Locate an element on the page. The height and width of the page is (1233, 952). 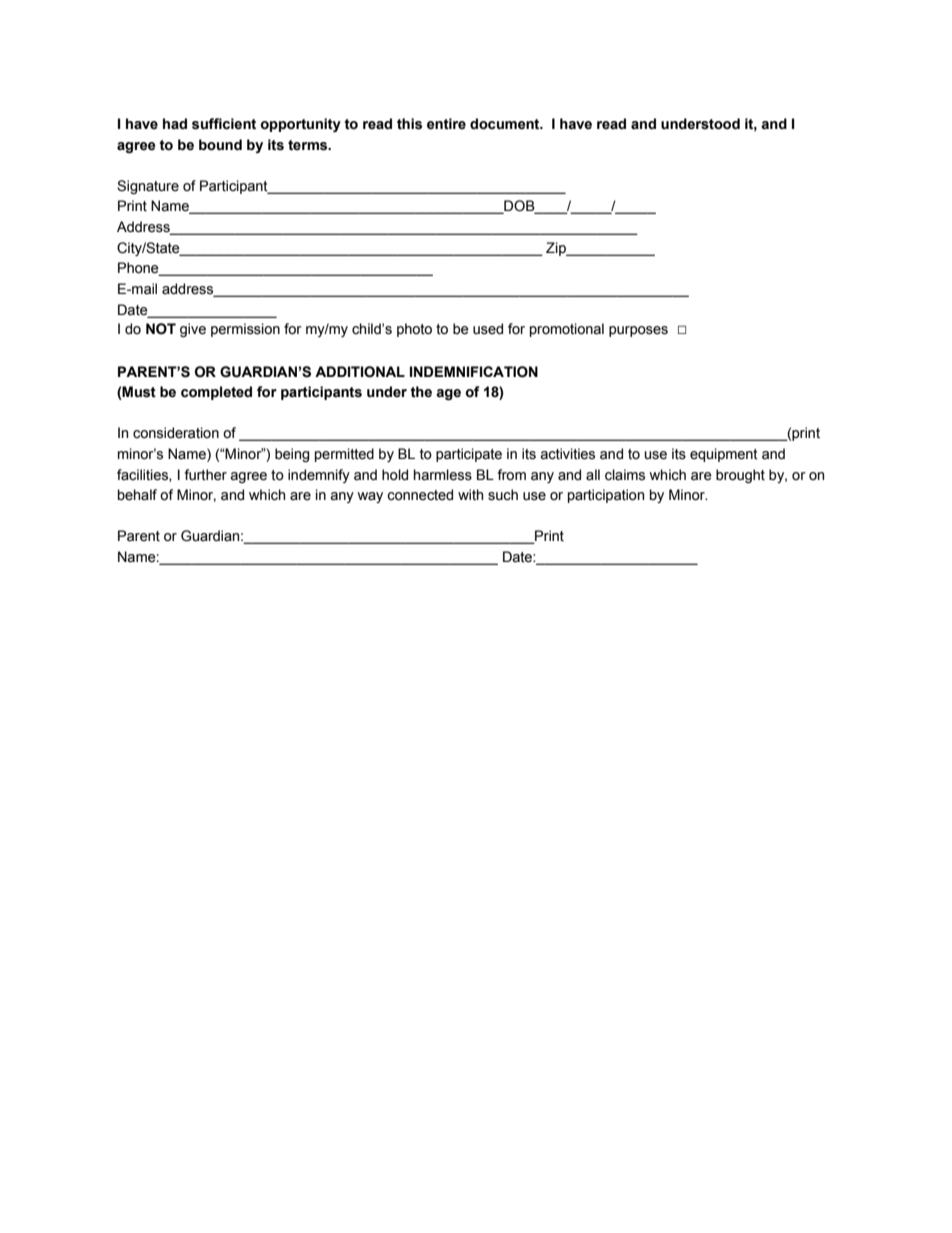
claims is located at coordinates (625, 475).
